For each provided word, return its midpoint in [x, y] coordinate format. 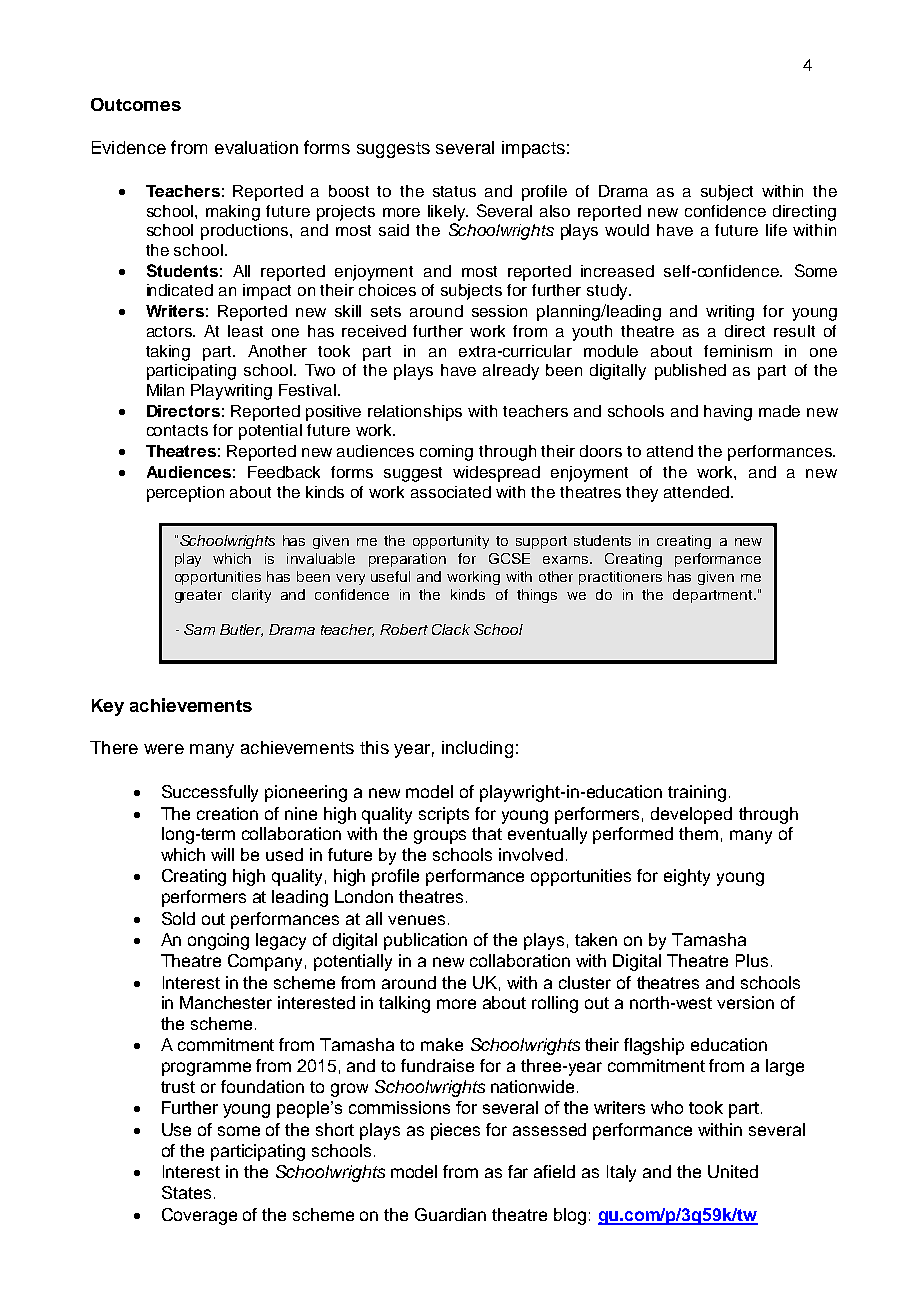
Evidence [129, 147]
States [186, 1192]
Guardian [450, 1214]
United [733, 1171]
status [454, 191]
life [776, 230]
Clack [451, 629]
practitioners [620, 578]
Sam [199, 629]
